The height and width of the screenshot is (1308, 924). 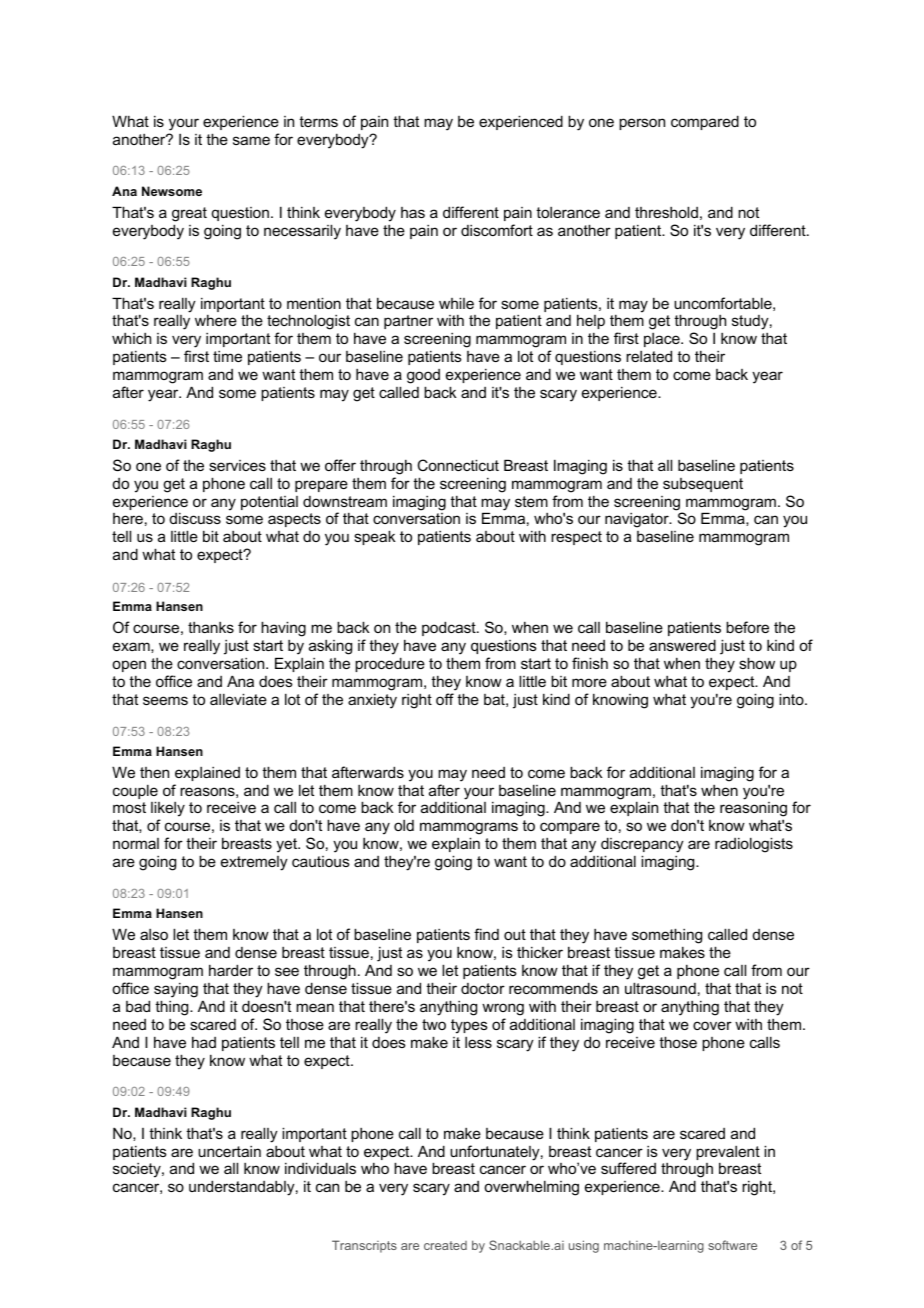 I want to click on created, so click(x=445, y=1245).
